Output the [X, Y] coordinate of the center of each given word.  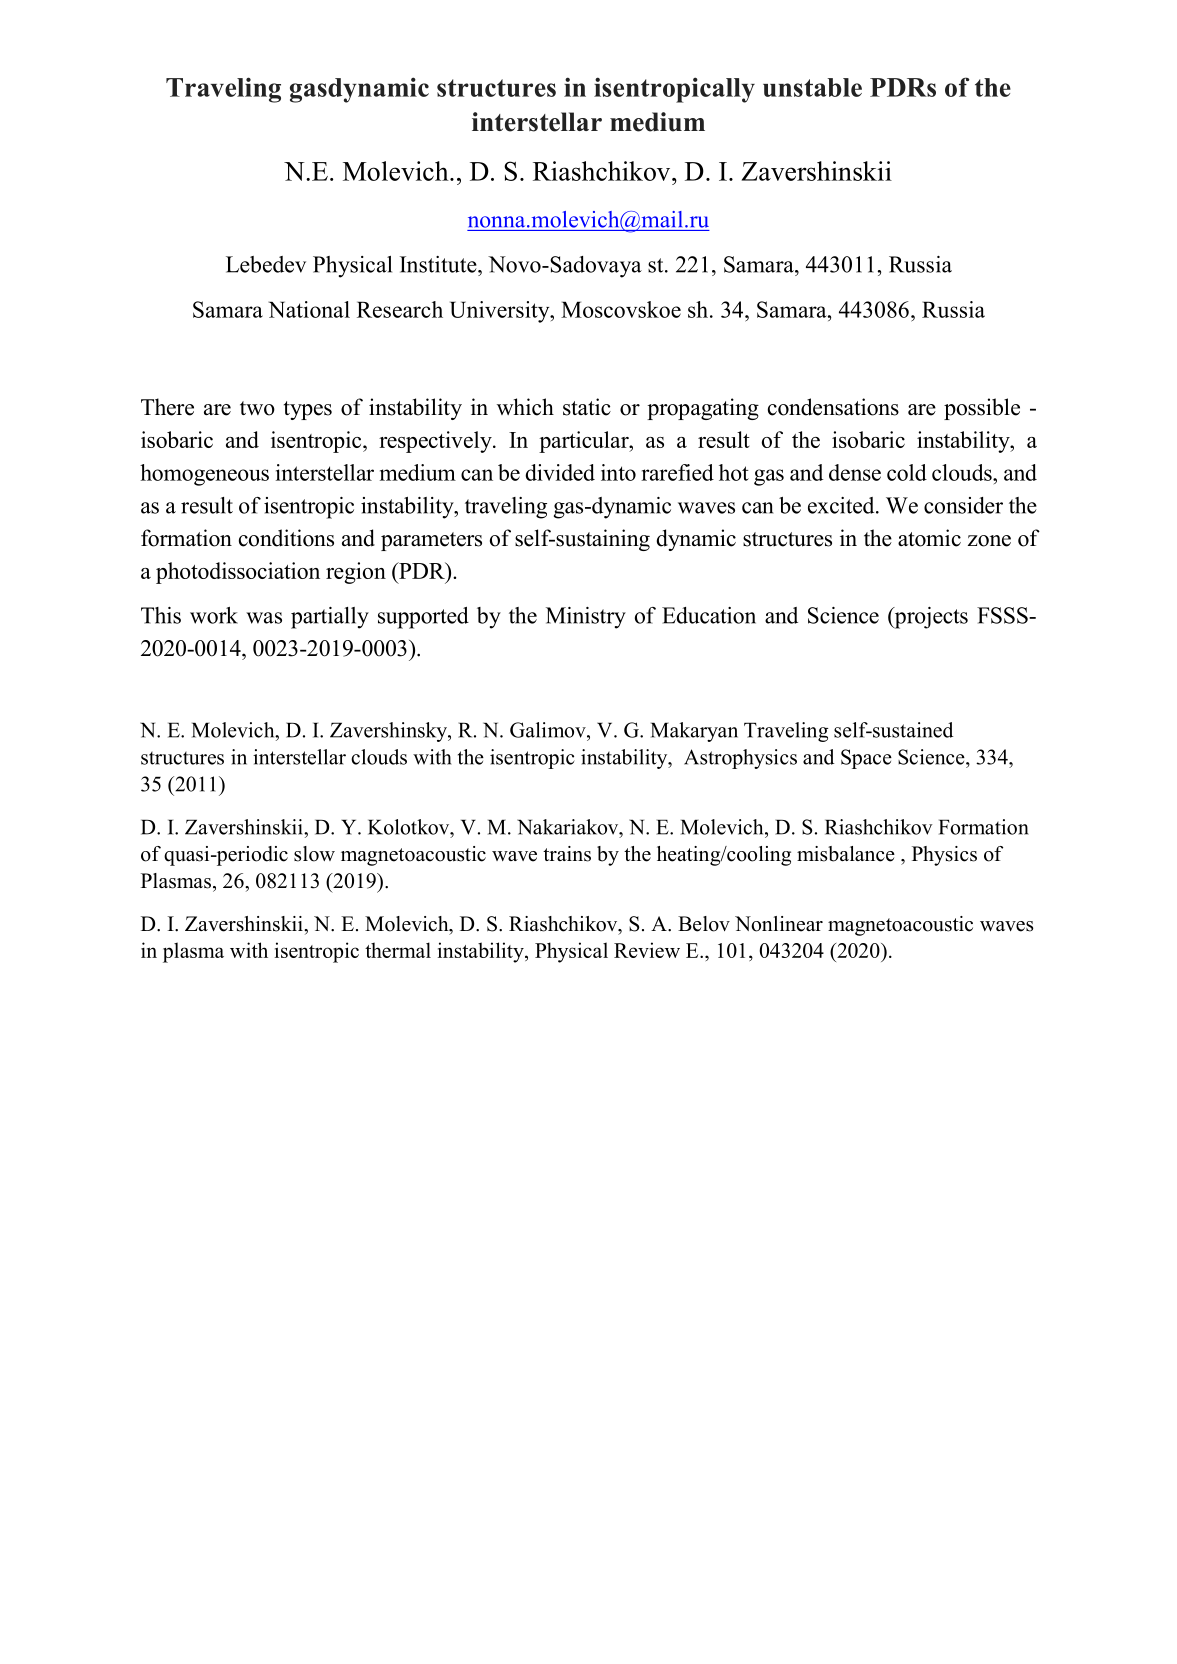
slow [314, 854]
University [501, 312]
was [264, 618]
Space [866, 759]
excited [842, 505]
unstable [812, 87]
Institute [439, 264]
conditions [286, 538]
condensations [833, 407]
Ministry [586, 618]
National [309, 309]
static [587, 407]
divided [560, 472]
